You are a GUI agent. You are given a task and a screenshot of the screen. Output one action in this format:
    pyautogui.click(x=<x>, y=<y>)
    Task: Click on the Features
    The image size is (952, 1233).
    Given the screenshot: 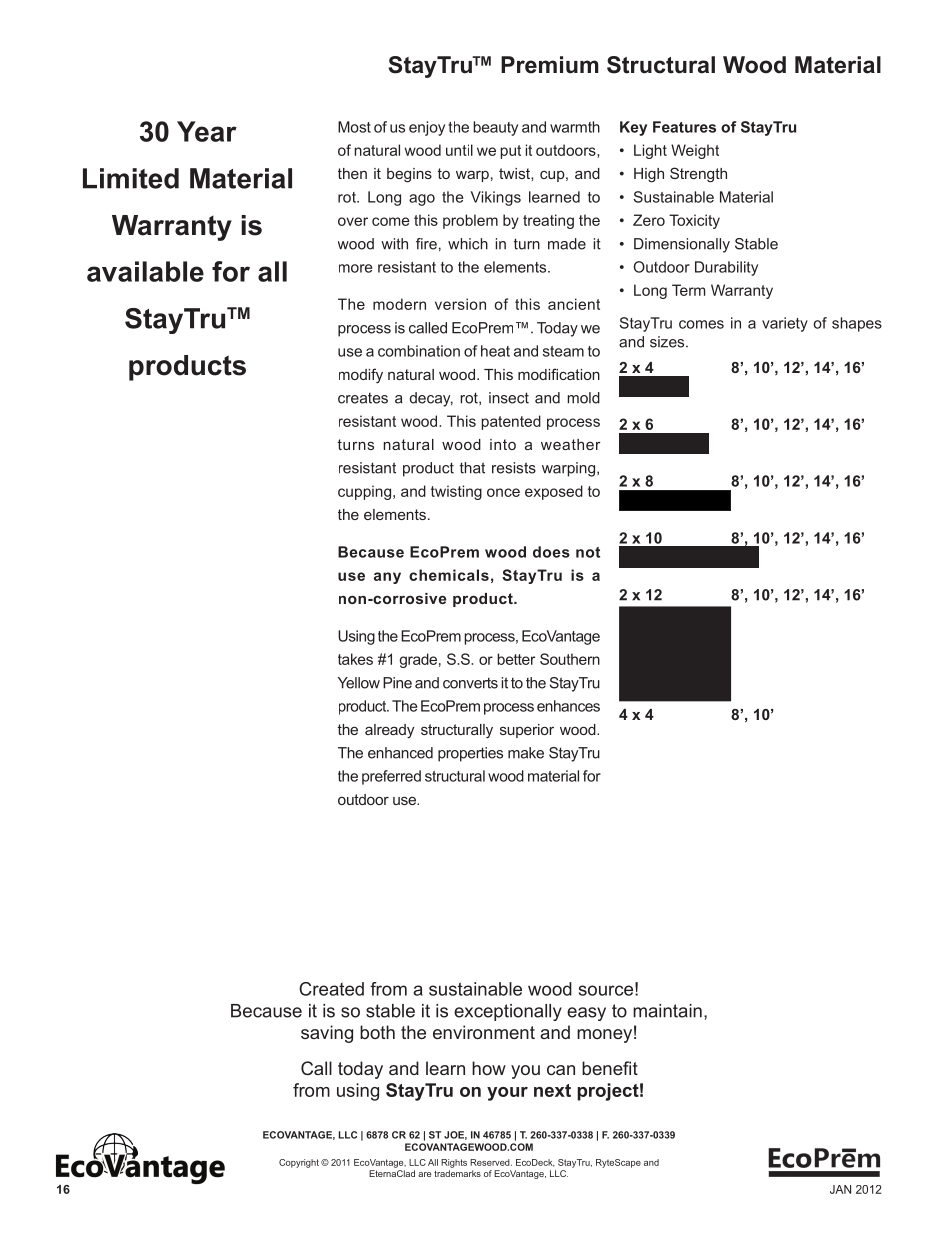 What is the action you would take?
    pyautogui.click(x=684, y=127)
